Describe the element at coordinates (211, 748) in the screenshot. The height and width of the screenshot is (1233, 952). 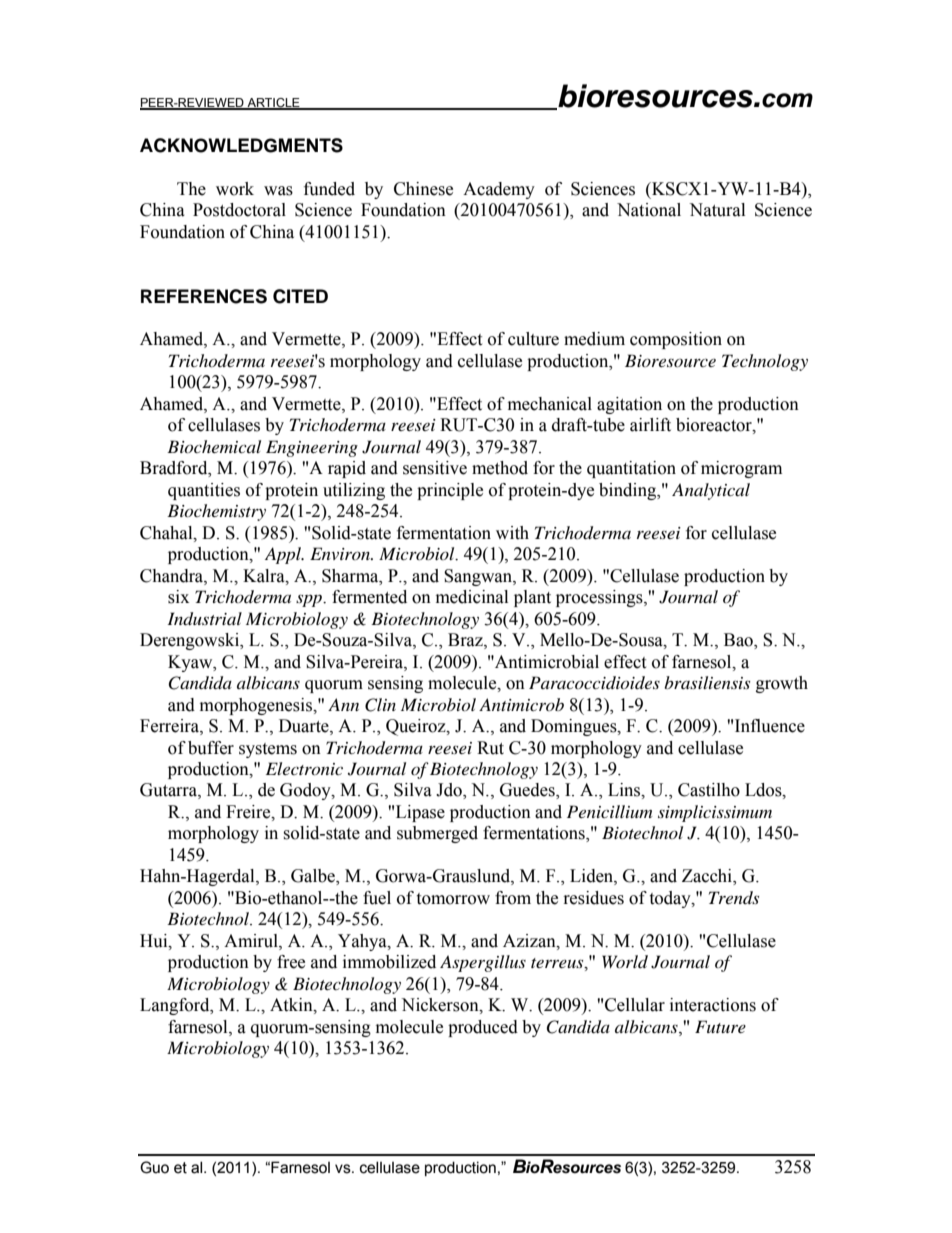
I see `buffer` at that location.
